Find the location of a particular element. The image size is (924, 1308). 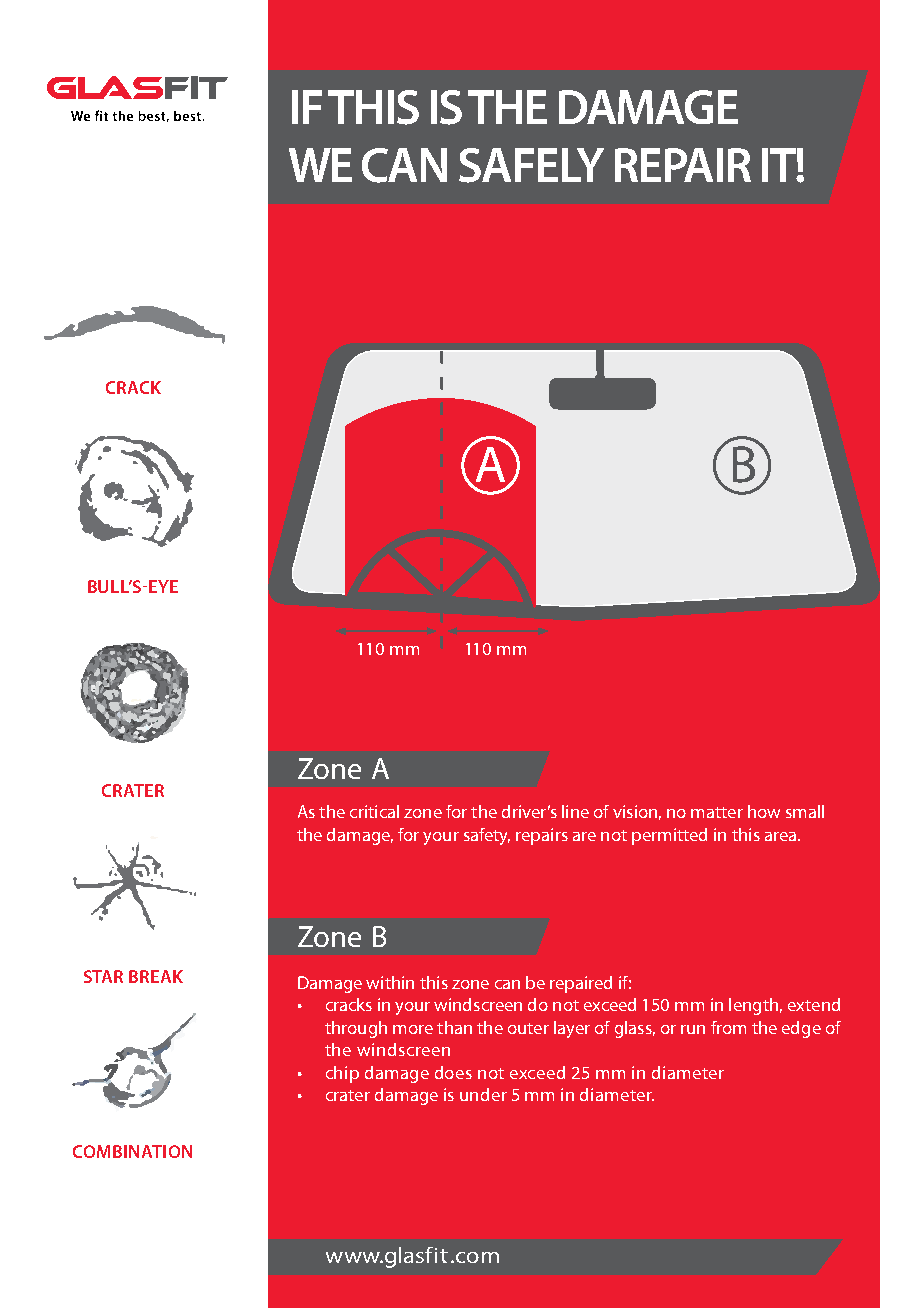

safety is located at coordinates (487, 836).
